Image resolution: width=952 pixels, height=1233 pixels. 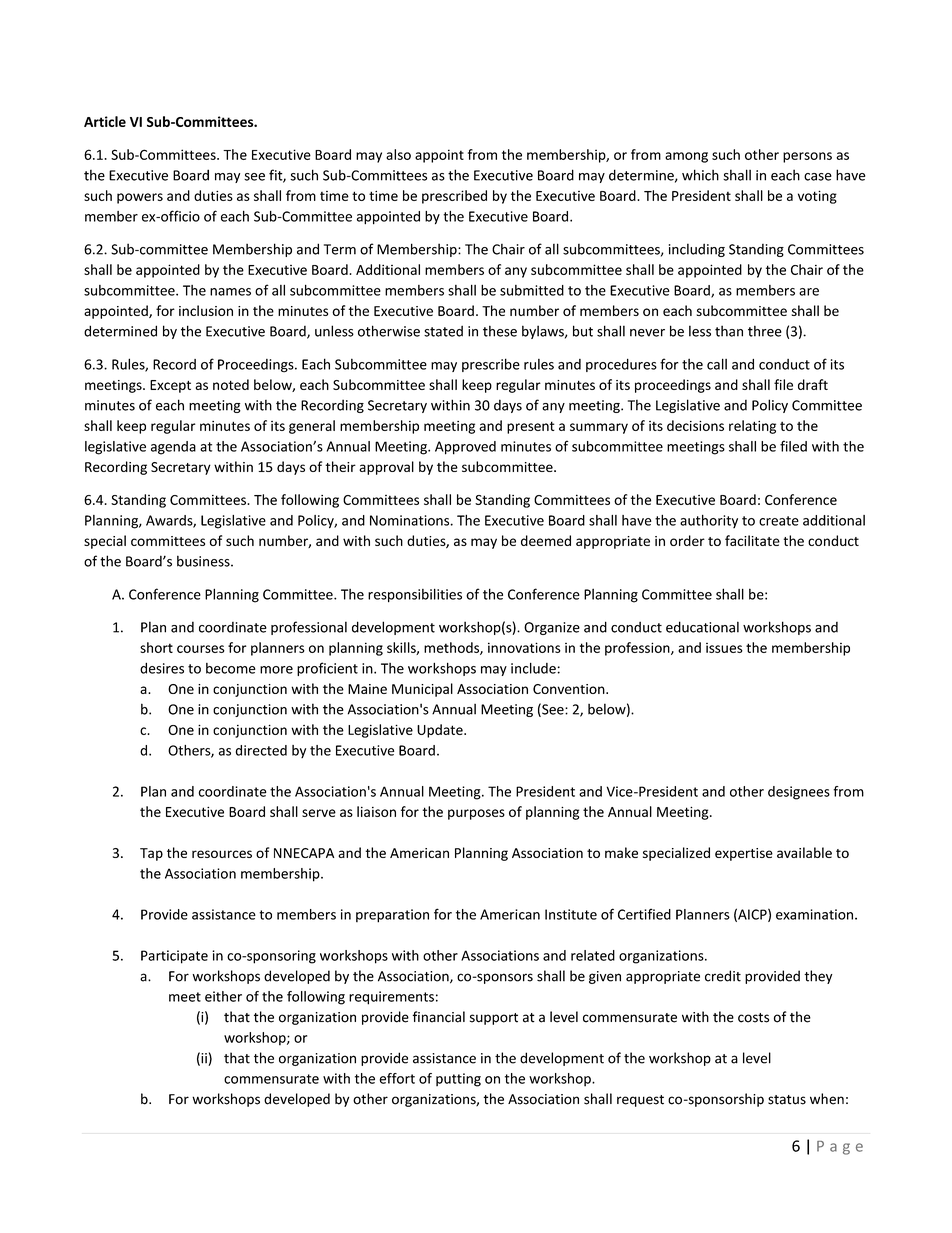 What do you see at coordinates (415, 595) in the screenshot?
I see `responsibilities` at bounding box center [415, 595].
